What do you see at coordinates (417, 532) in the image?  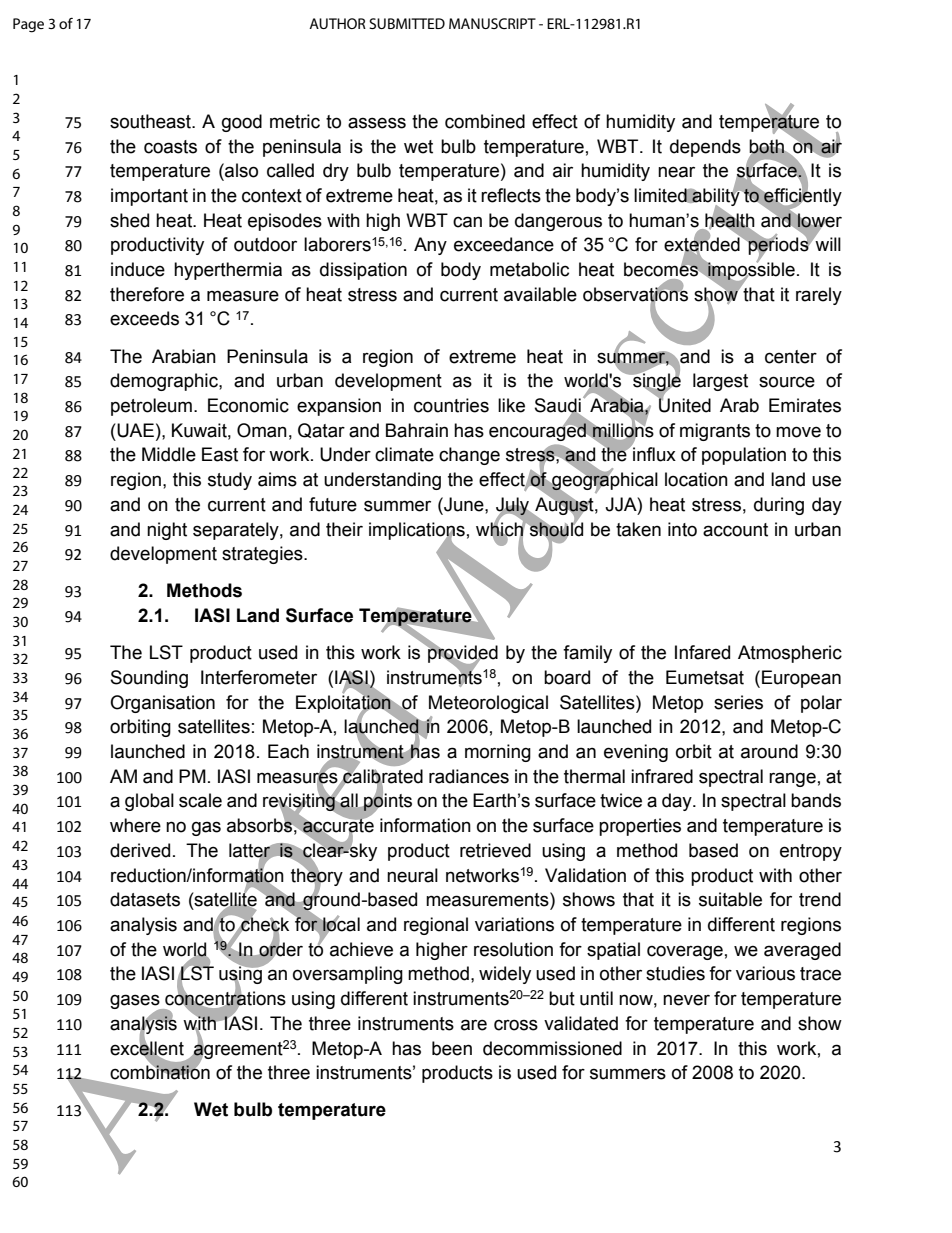 I see `implications` at bounding box center [417, 532].
